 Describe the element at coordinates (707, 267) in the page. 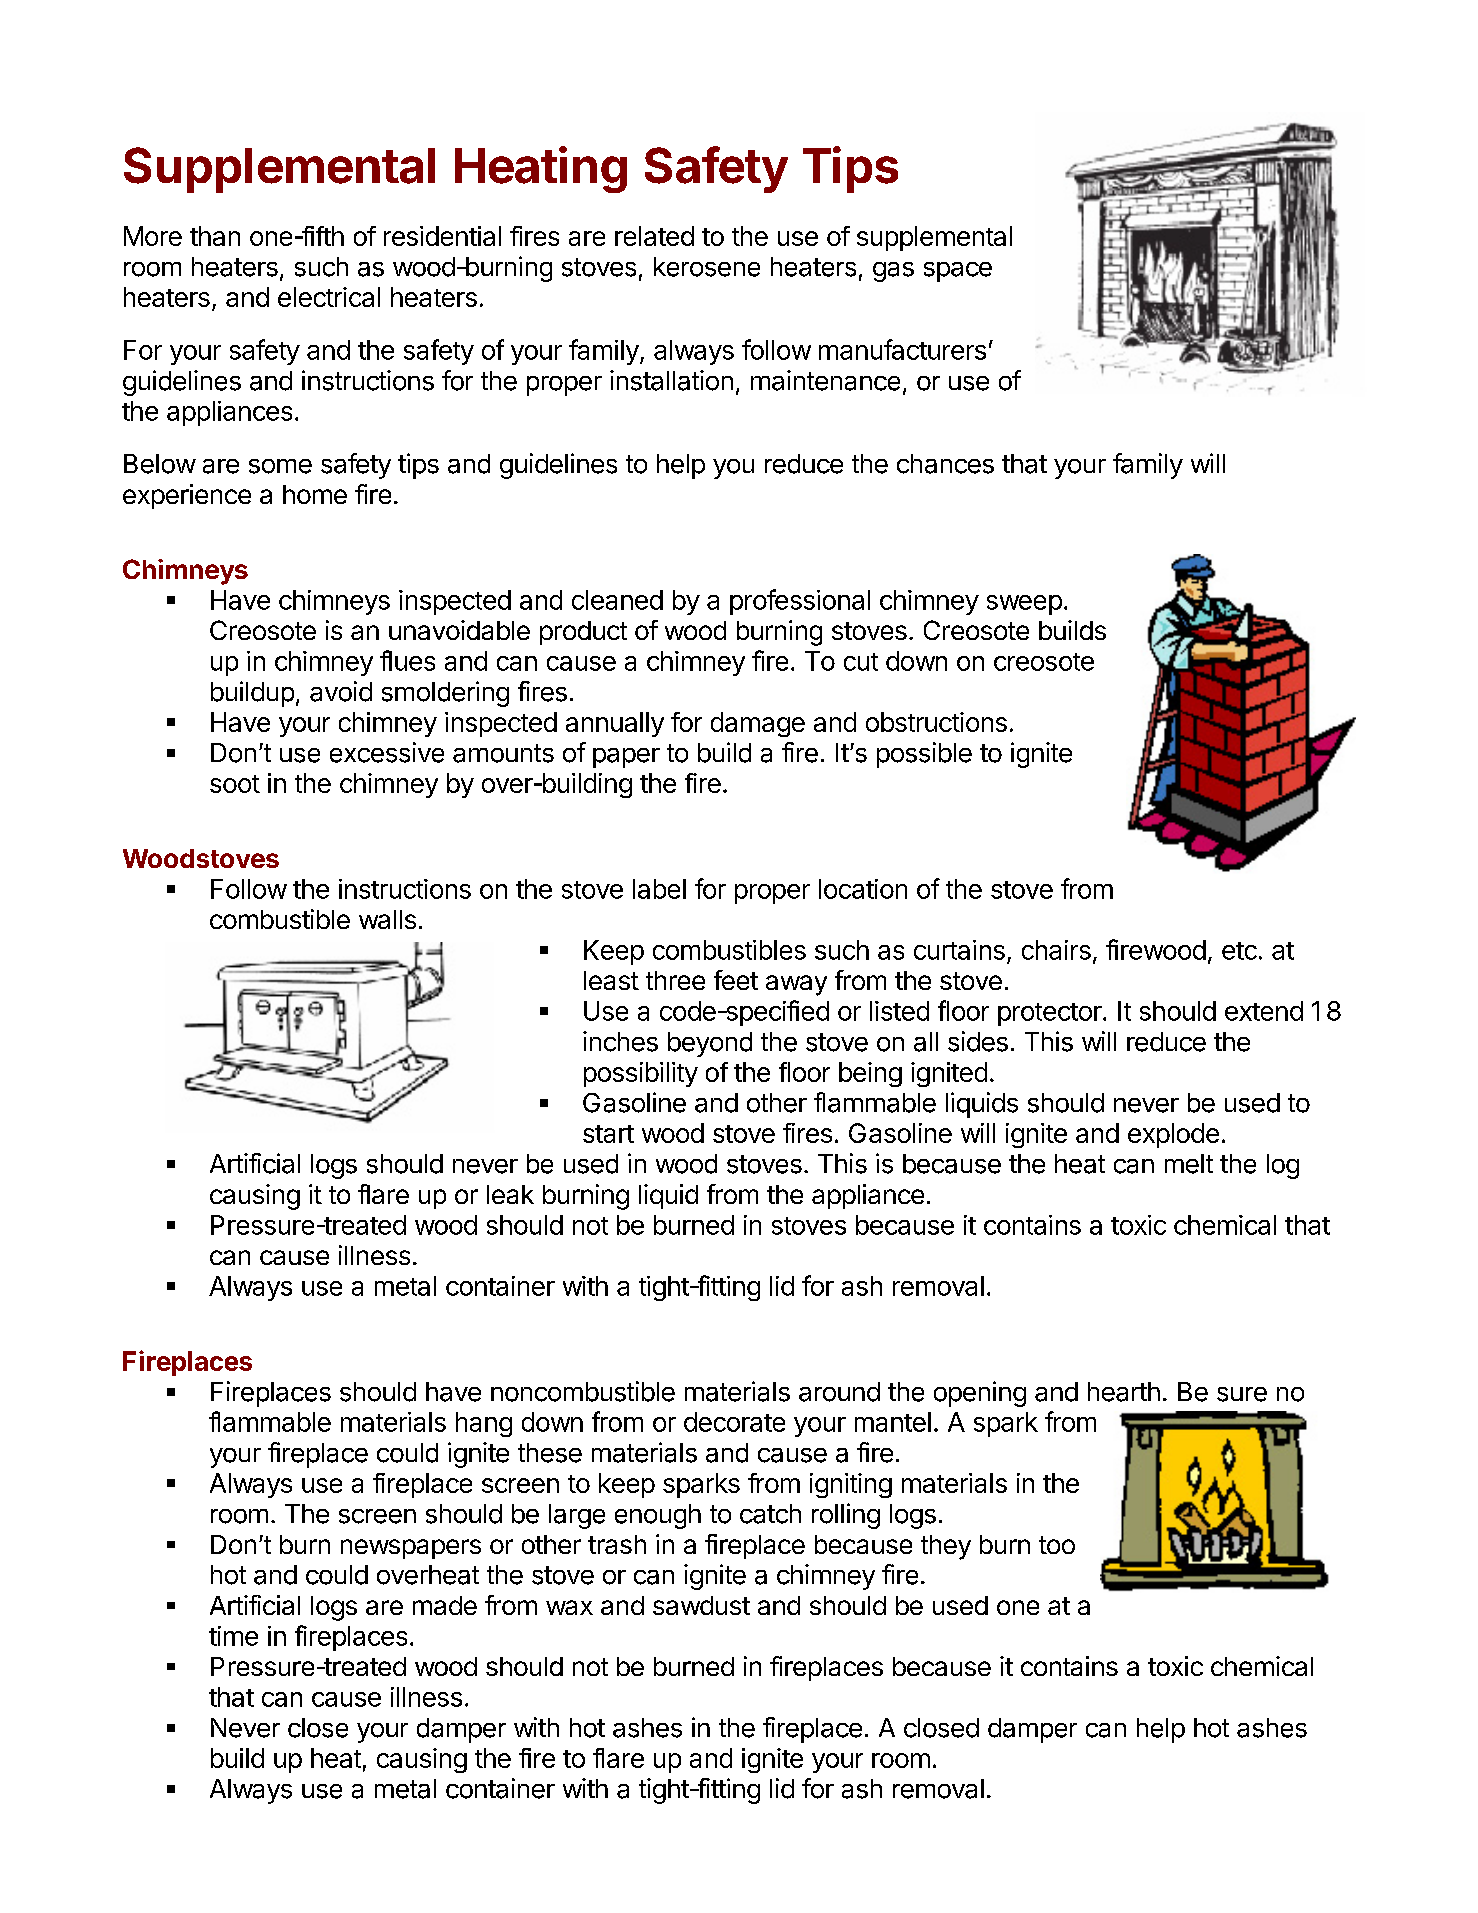

I see `kerosene` at that location.
